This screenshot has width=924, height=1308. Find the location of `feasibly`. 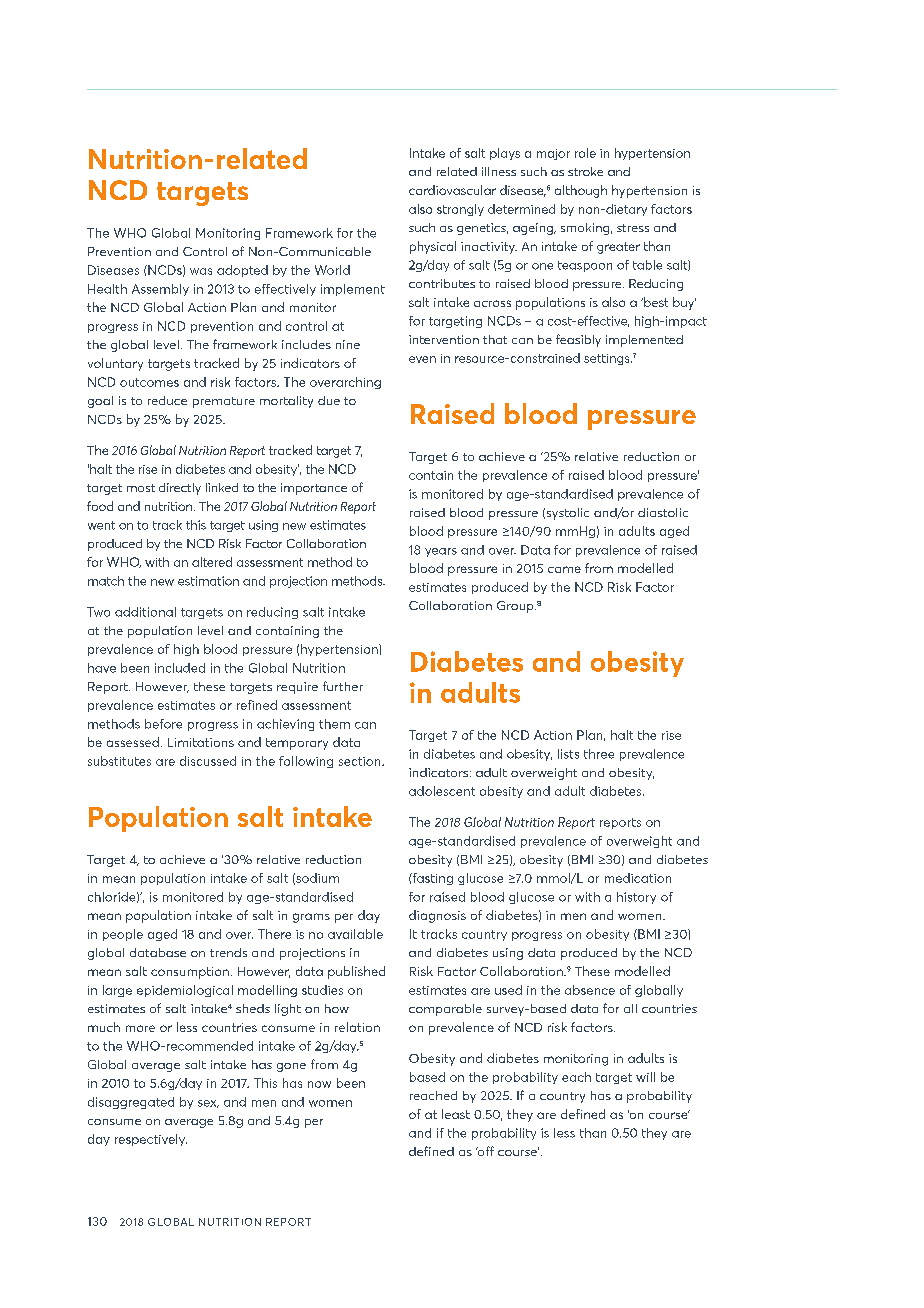

feasibly is located at coordinates (578, 340).
